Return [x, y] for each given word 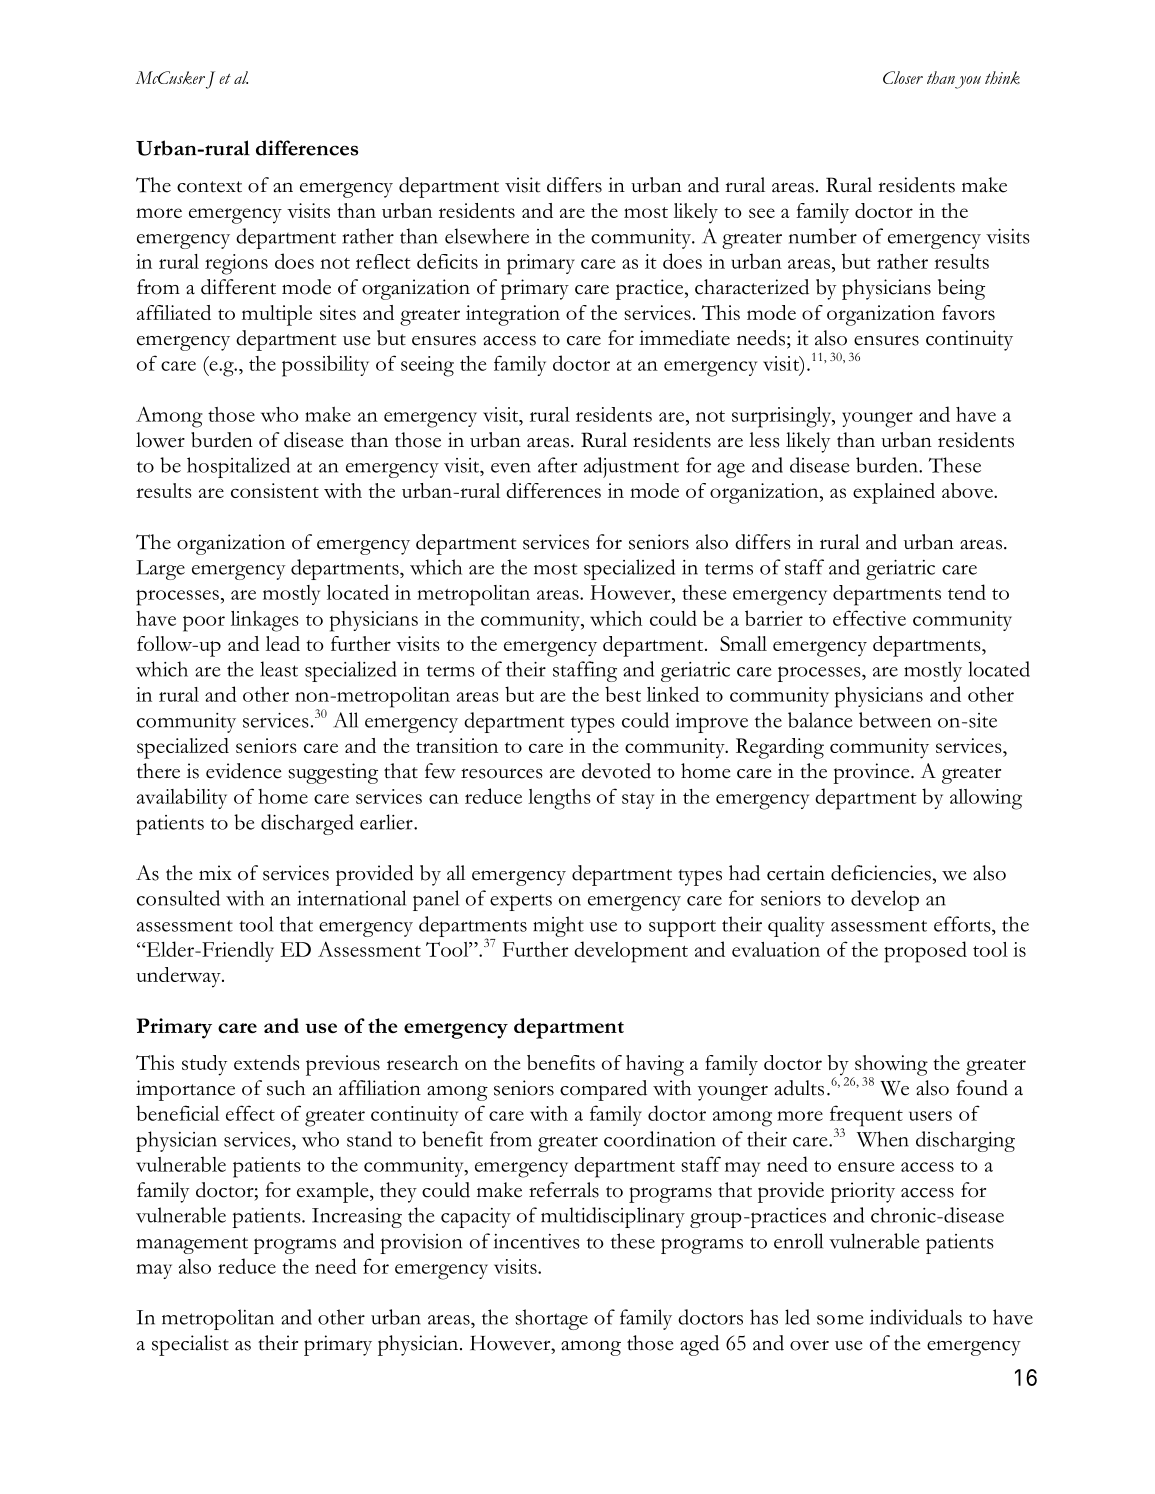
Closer [903, 77]
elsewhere [487, 236]
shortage [551, 1319]
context [209, 187]
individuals [916, 1317]
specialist [190, 1345]
